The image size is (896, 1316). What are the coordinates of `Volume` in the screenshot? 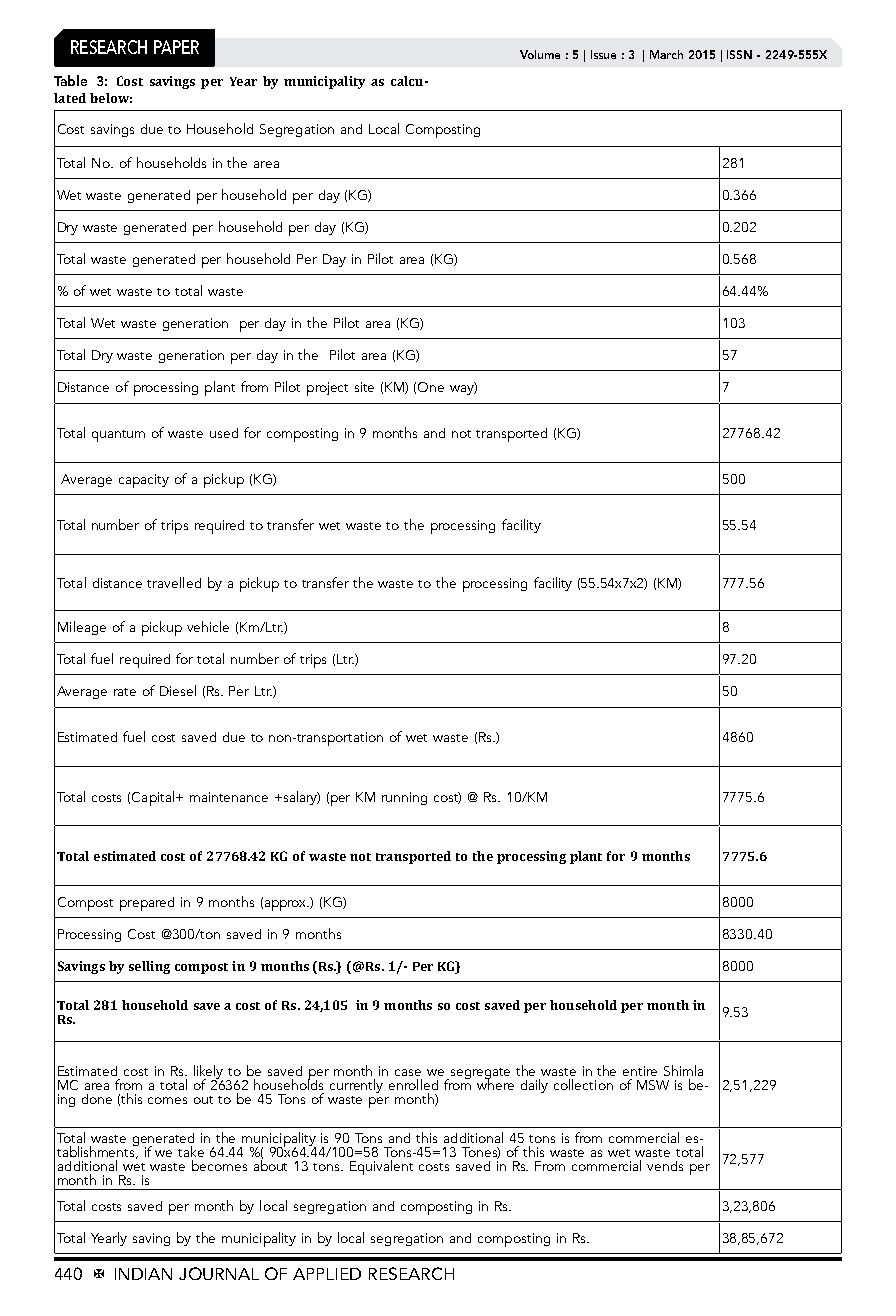 It's located at (540, 54).
